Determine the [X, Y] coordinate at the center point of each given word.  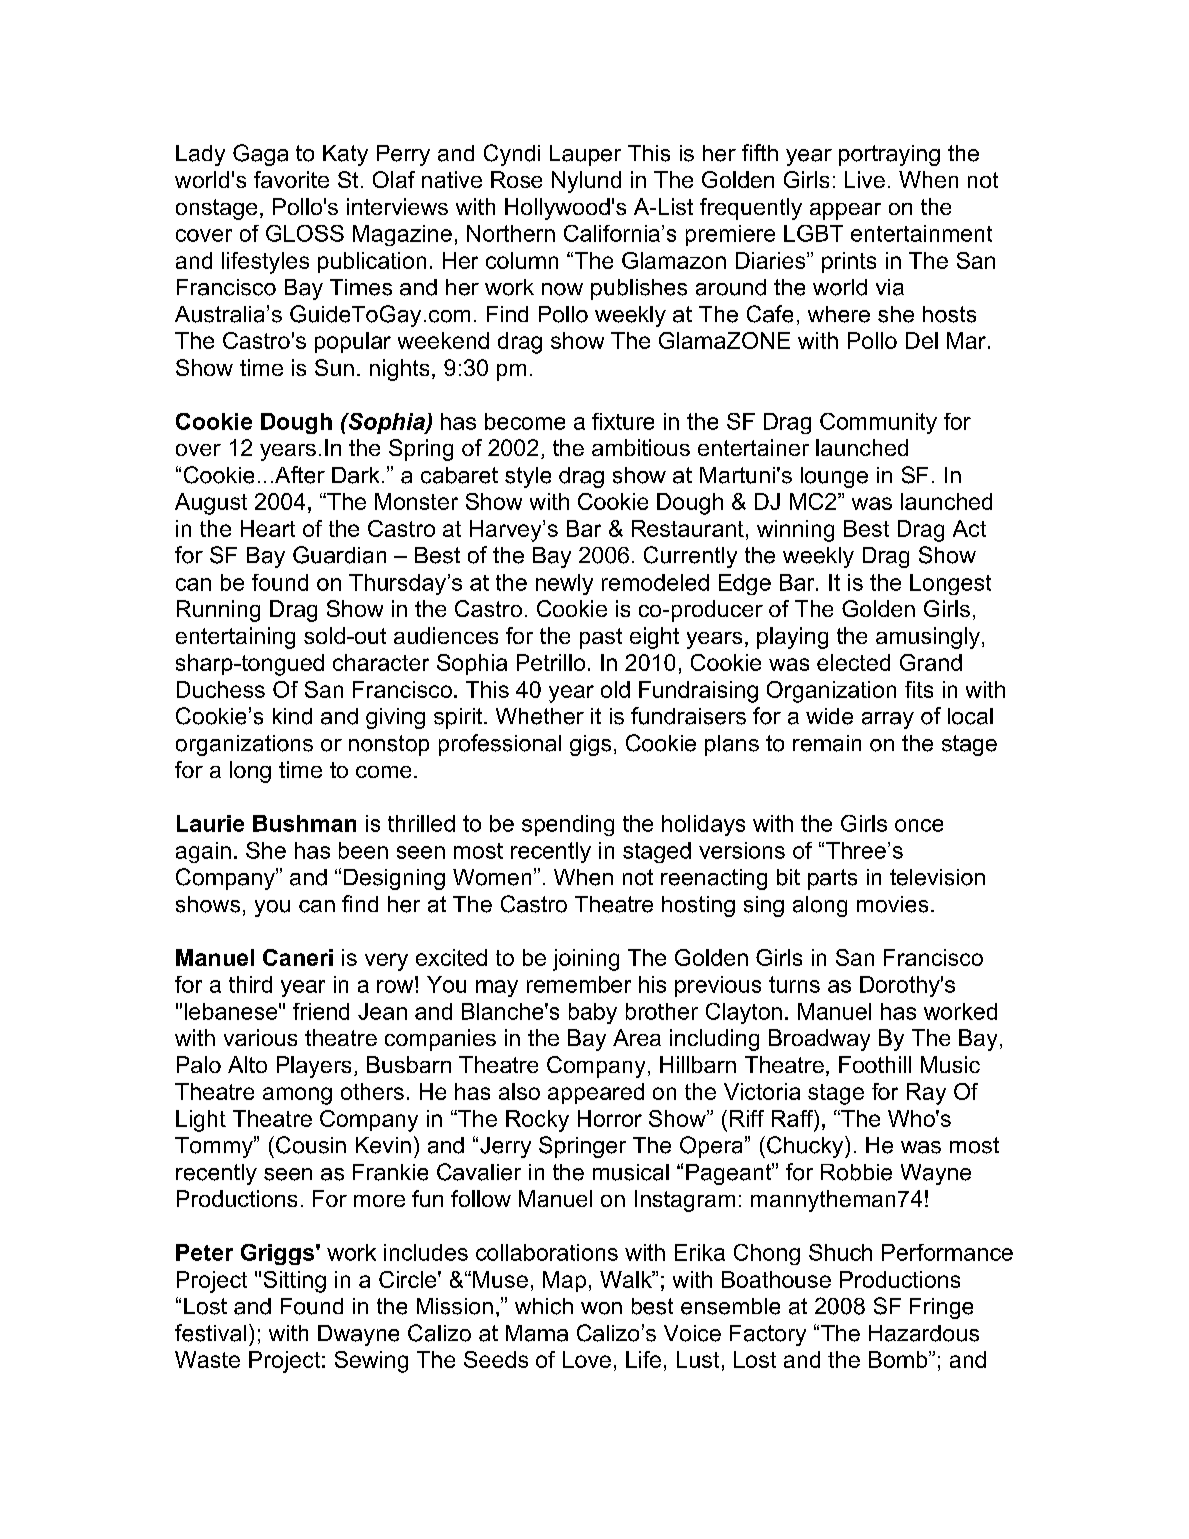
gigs [590, 745]
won [601, 1308]
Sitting [295, 1282]
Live [865, 179]
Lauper [585, 155]
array [888, 720]
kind [292, 716]
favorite [291, 179]
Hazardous [924, 1333]
